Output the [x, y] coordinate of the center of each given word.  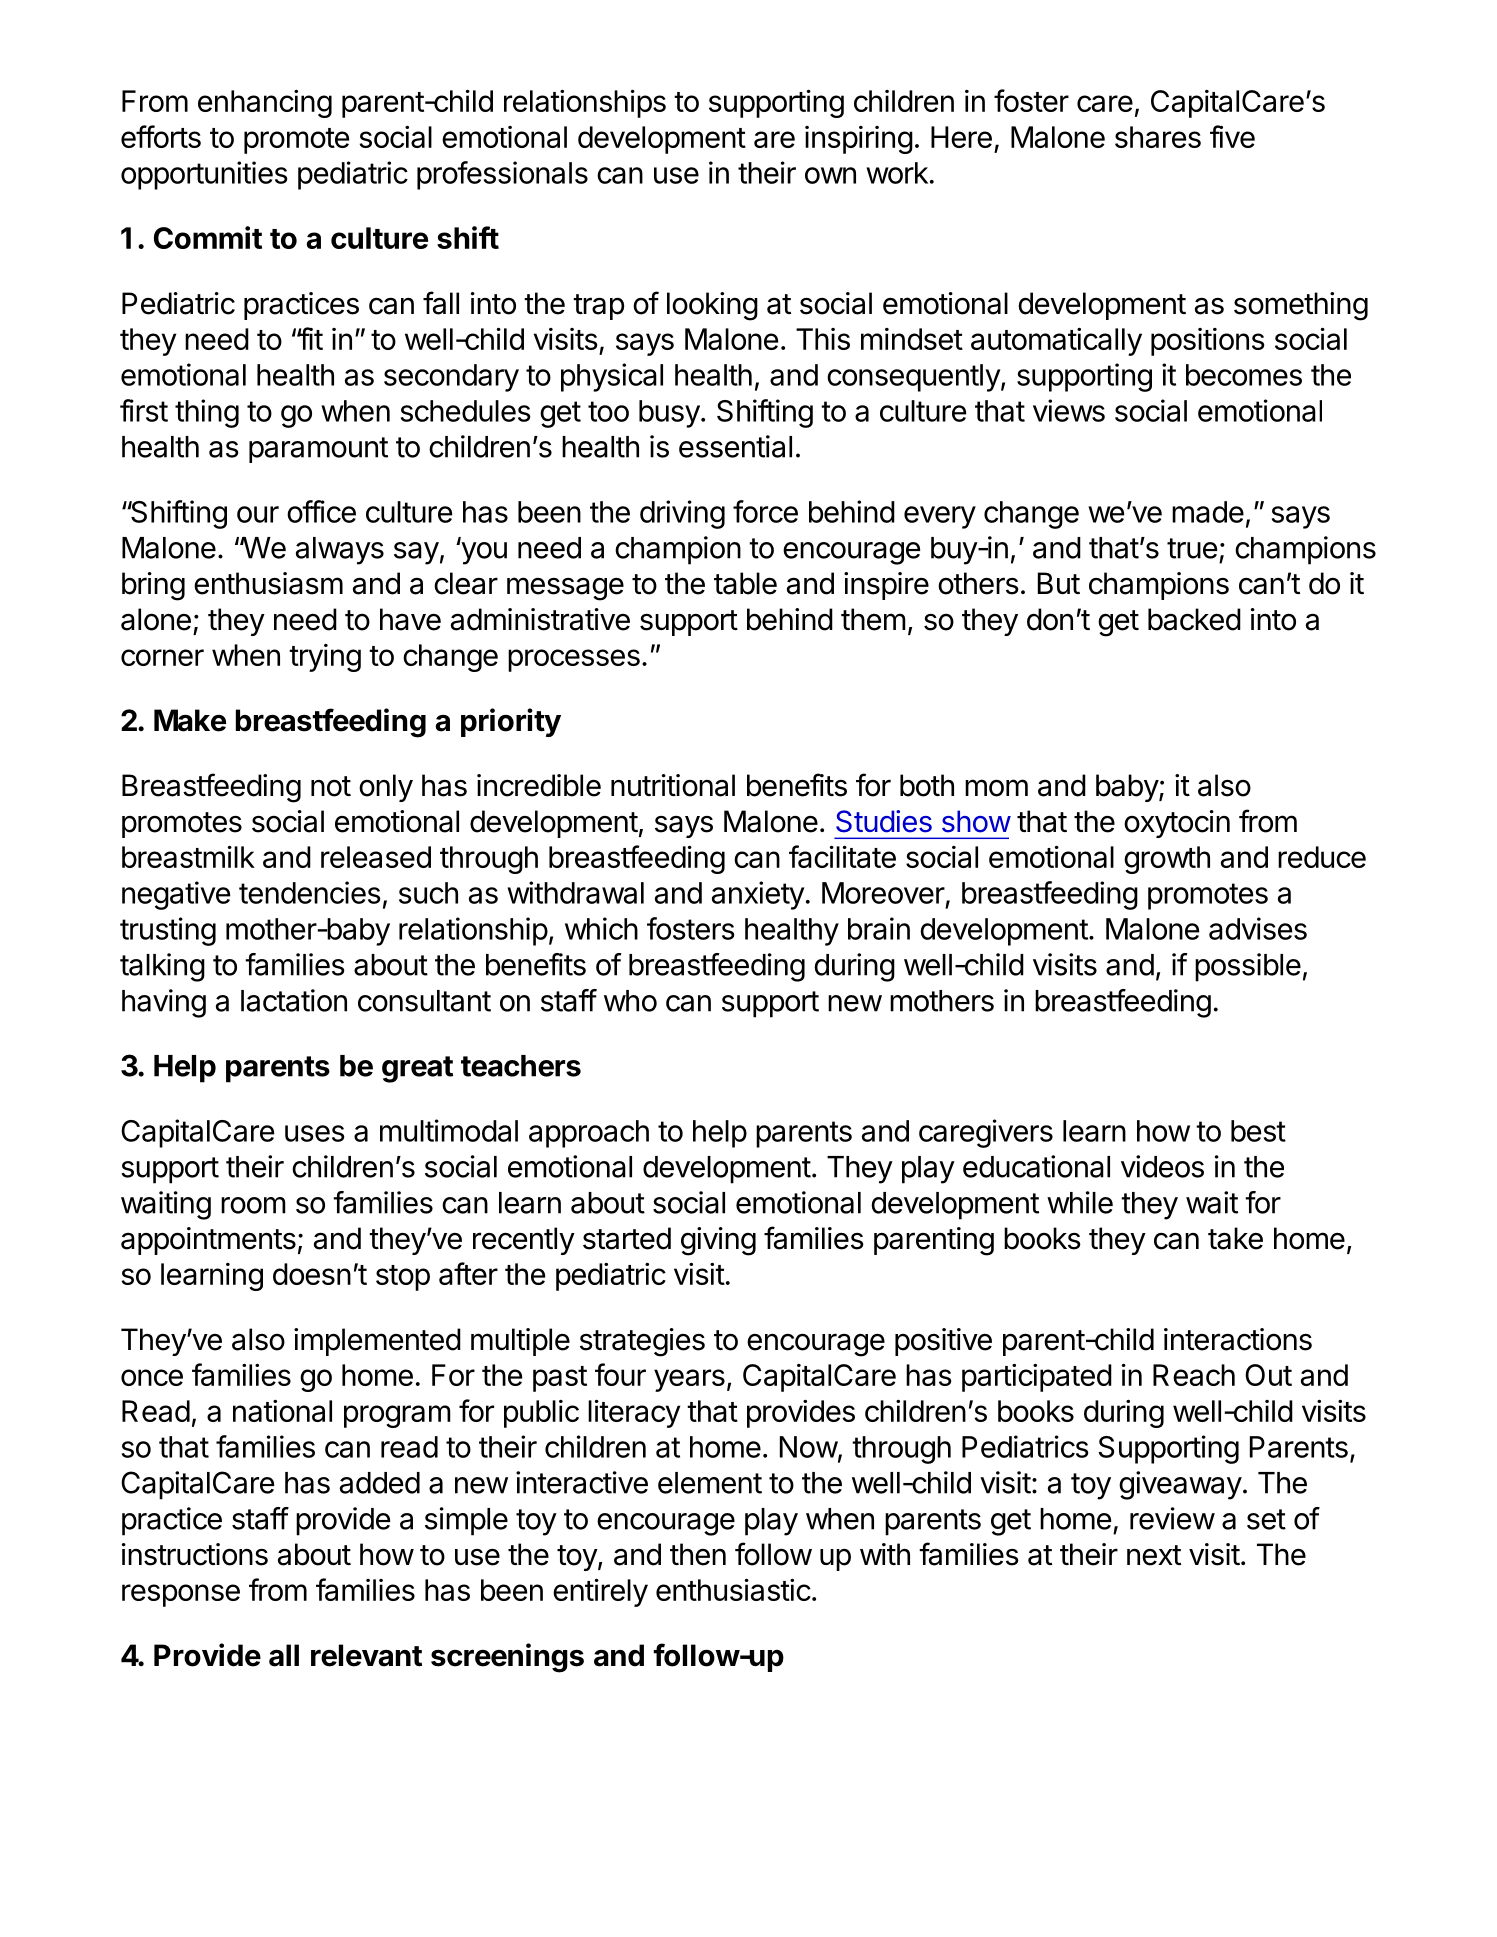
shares [1158, 137]
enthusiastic [733, 1589]
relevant [366, 1655]
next [1154, 1555]
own [830, 175]
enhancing [265, 104]
